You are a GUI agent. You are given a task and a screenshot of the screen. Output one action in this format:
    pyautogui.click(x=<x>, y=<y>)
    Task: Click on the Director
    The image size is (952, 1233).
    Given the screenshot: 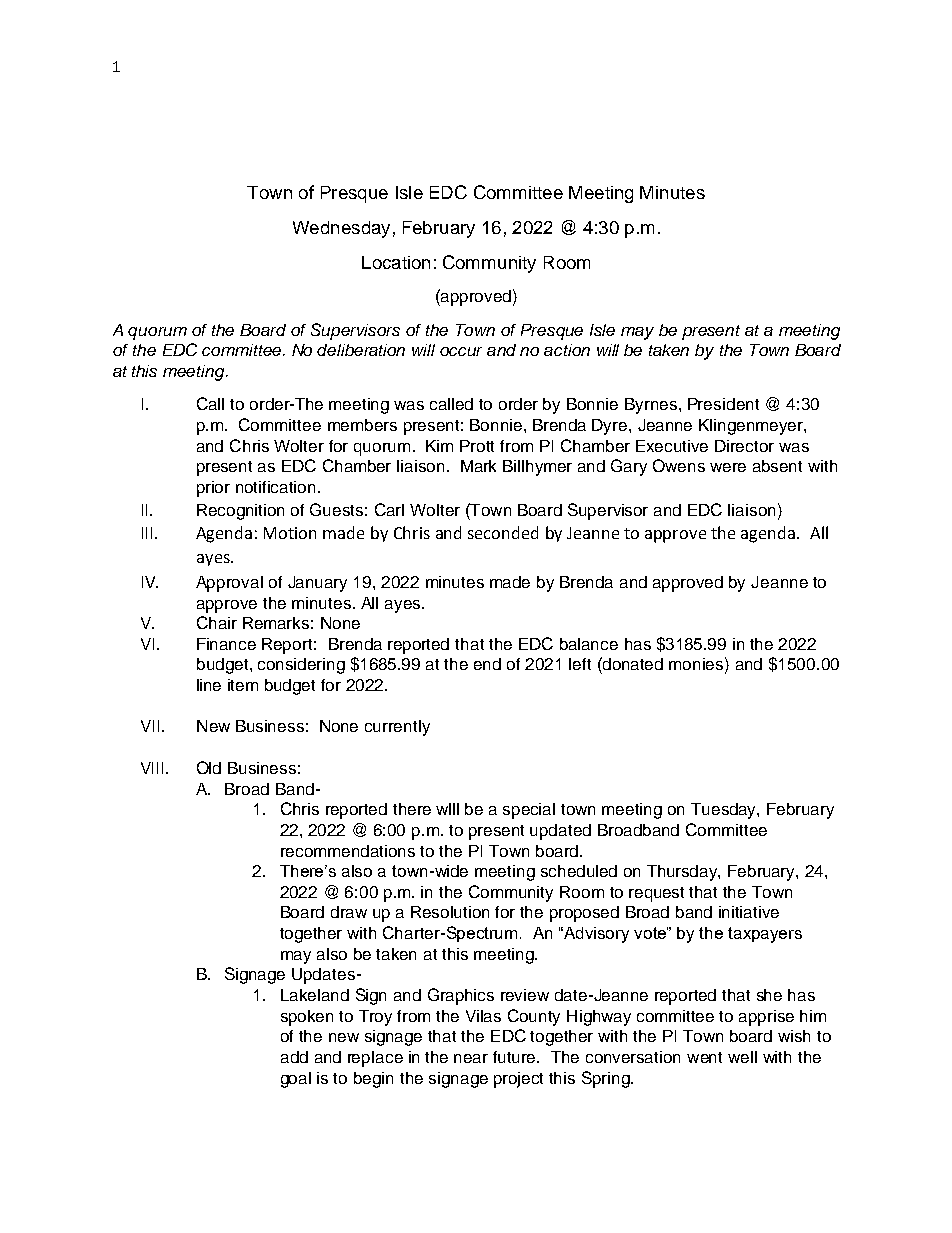 What is the action you would take?
    pyautogui.click(x=744, y=446)
